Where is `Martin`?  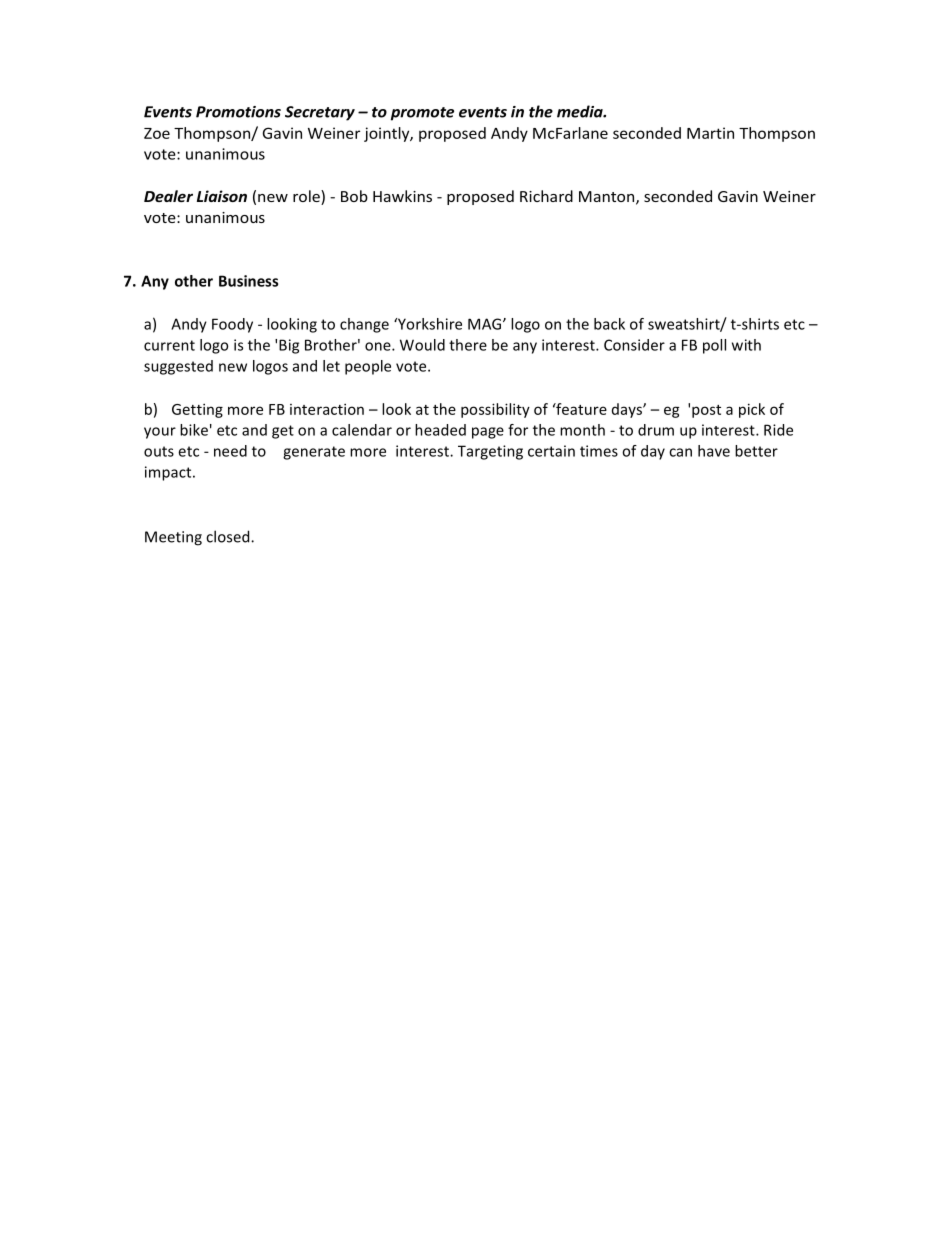 Martin is located at coordinates (710, 133).
